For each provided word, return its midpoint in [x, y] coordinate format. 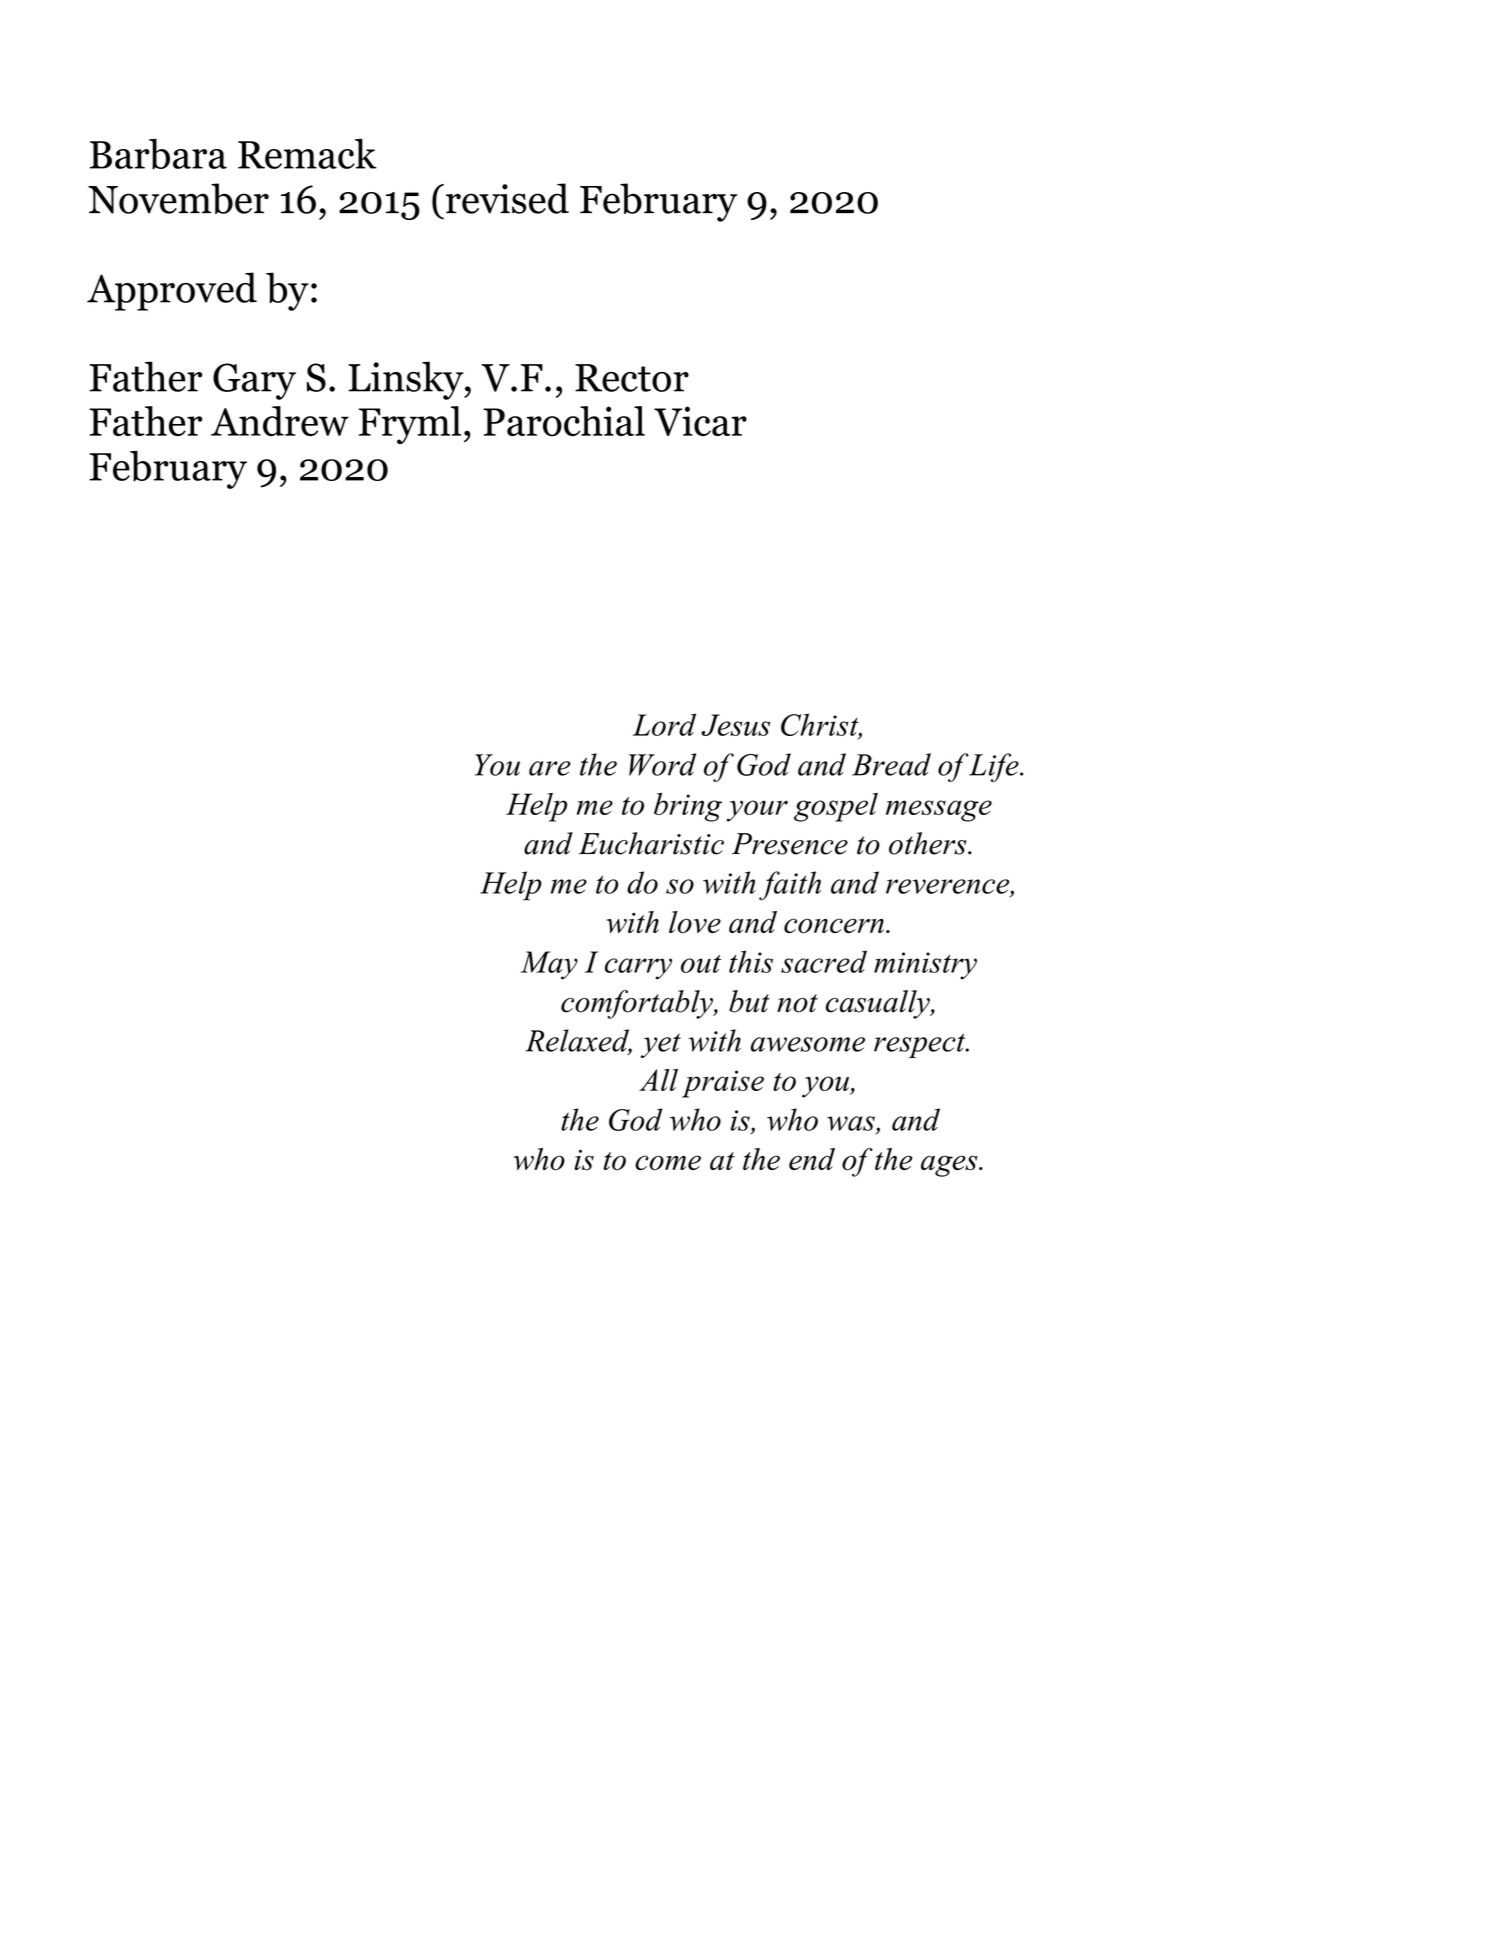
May [549, 965]
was [851, 1123]
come [668, 1163]
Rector [632, 378]
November [178, 198]
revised [507, 198]
